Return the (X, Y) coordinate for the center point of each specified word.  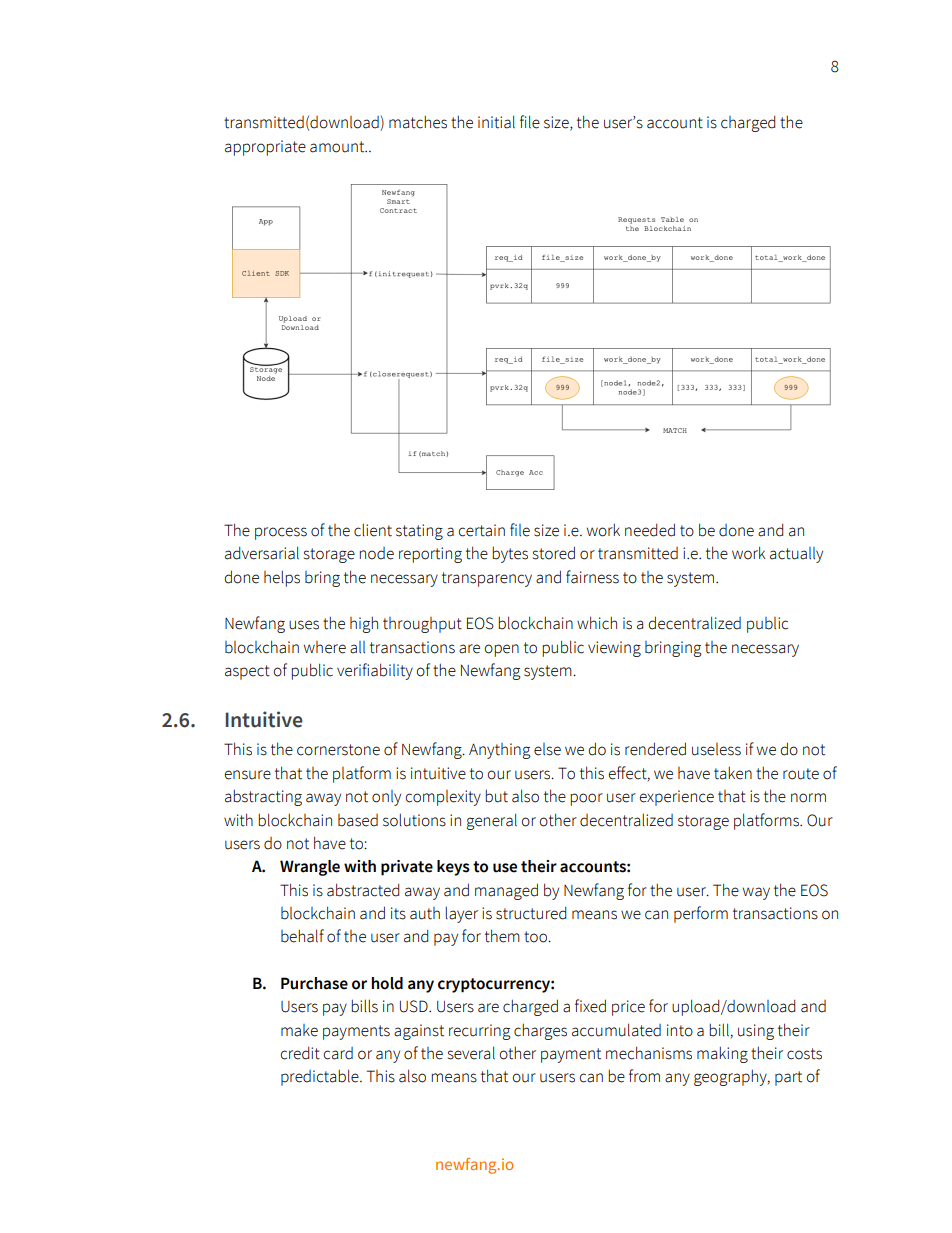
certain (482, 530)
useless (716, 749)
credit (300, 1053)
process (281, 533)
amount (338, 147)
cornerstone (338, 750)
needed (650, 530)
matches (418, 122)
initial (496, 122)
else (547, 749)
